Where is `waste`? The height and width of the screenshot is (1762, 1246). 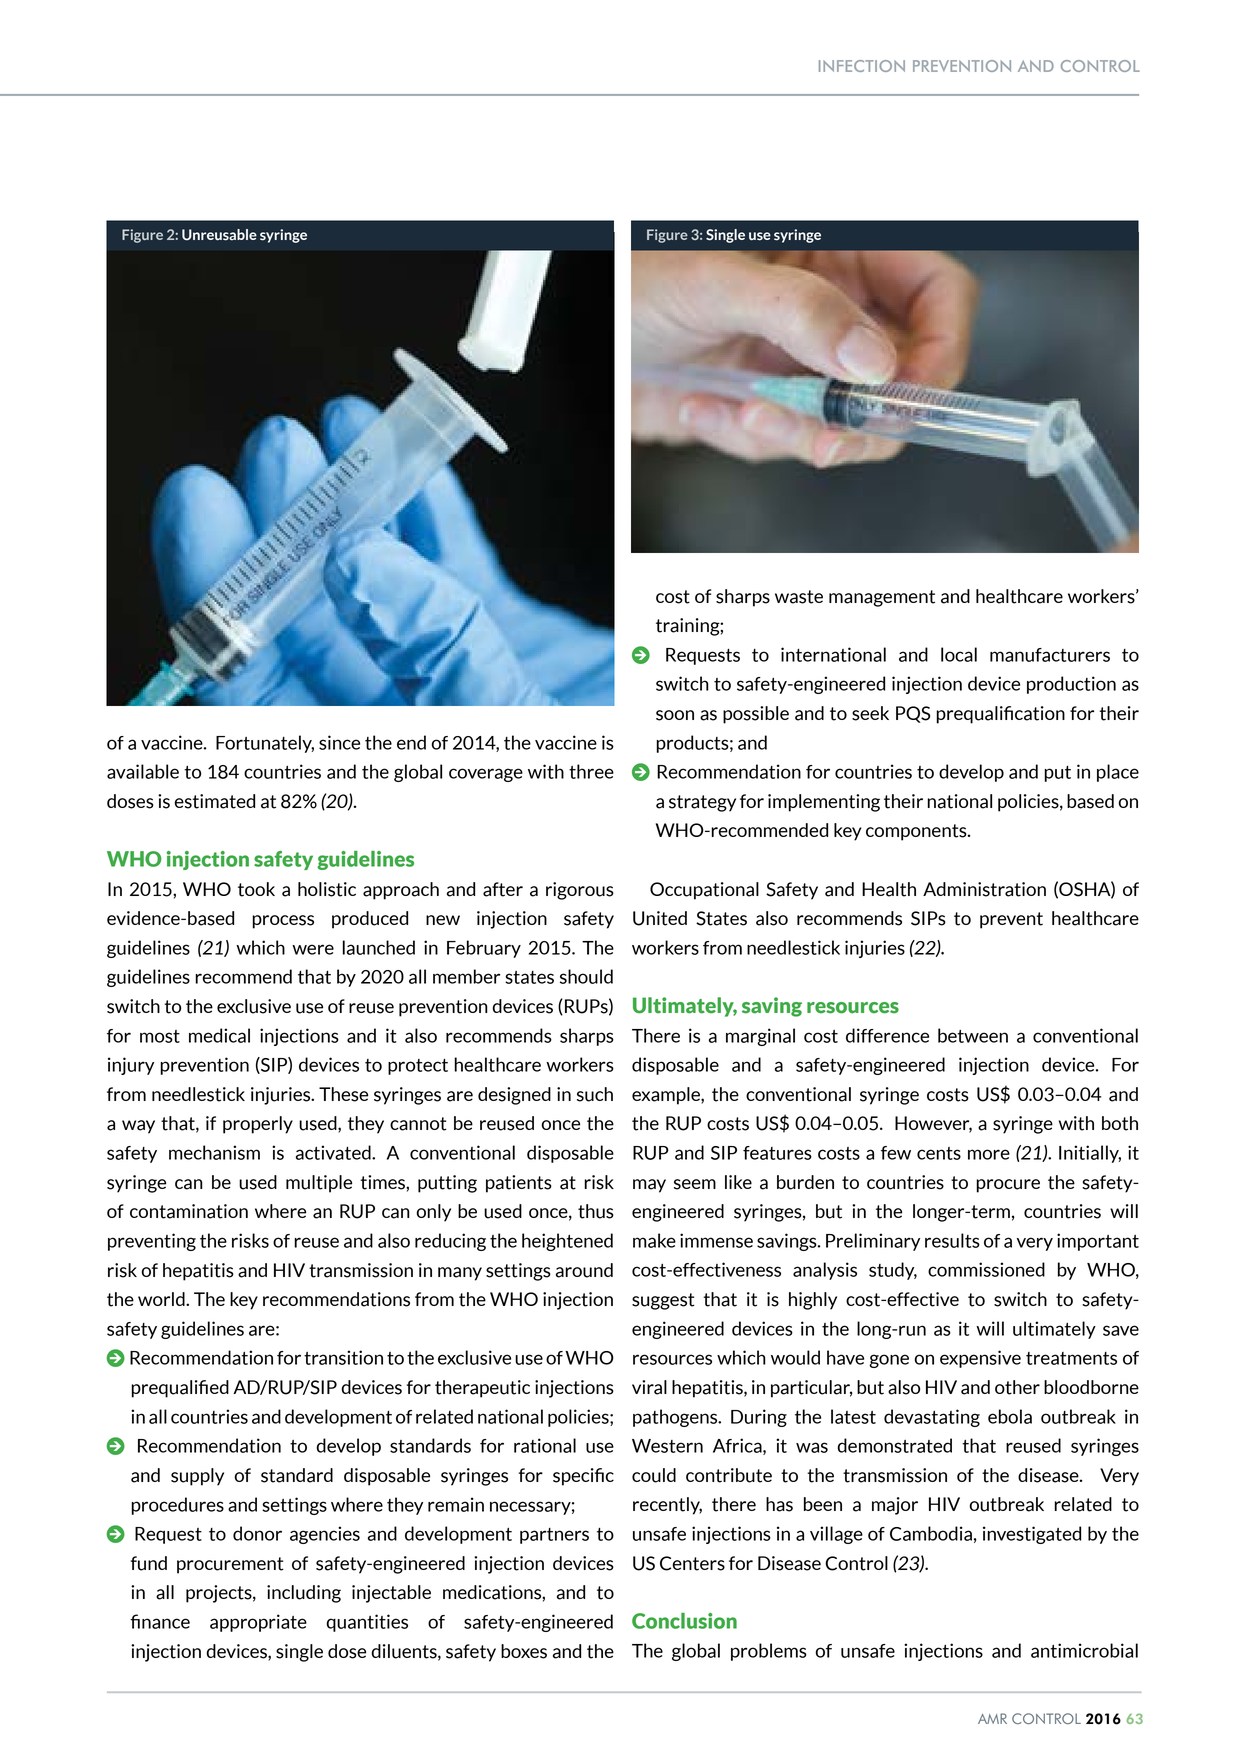 waste is located at coordinates (799, 597).
